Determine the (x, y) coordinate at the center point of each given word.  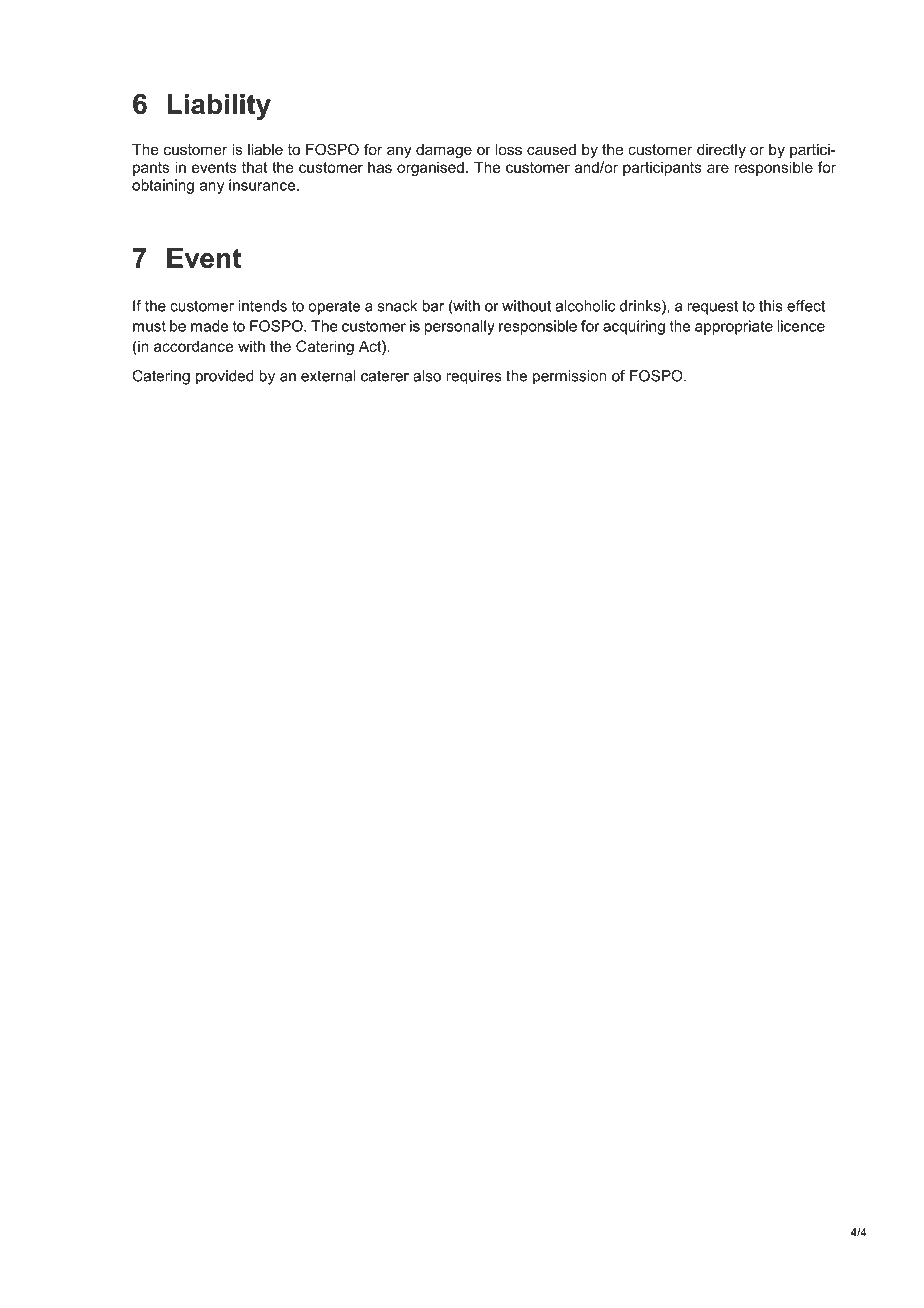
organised (430, 168)
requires (474, 377)
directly (721, 150)
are (718, 168)
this (771, 306)
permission (570, 377)
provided (225, 377)
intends (262, 306)
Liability (219, 107)
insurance (263, 185)
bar (433, 306)
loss (508, 149)
